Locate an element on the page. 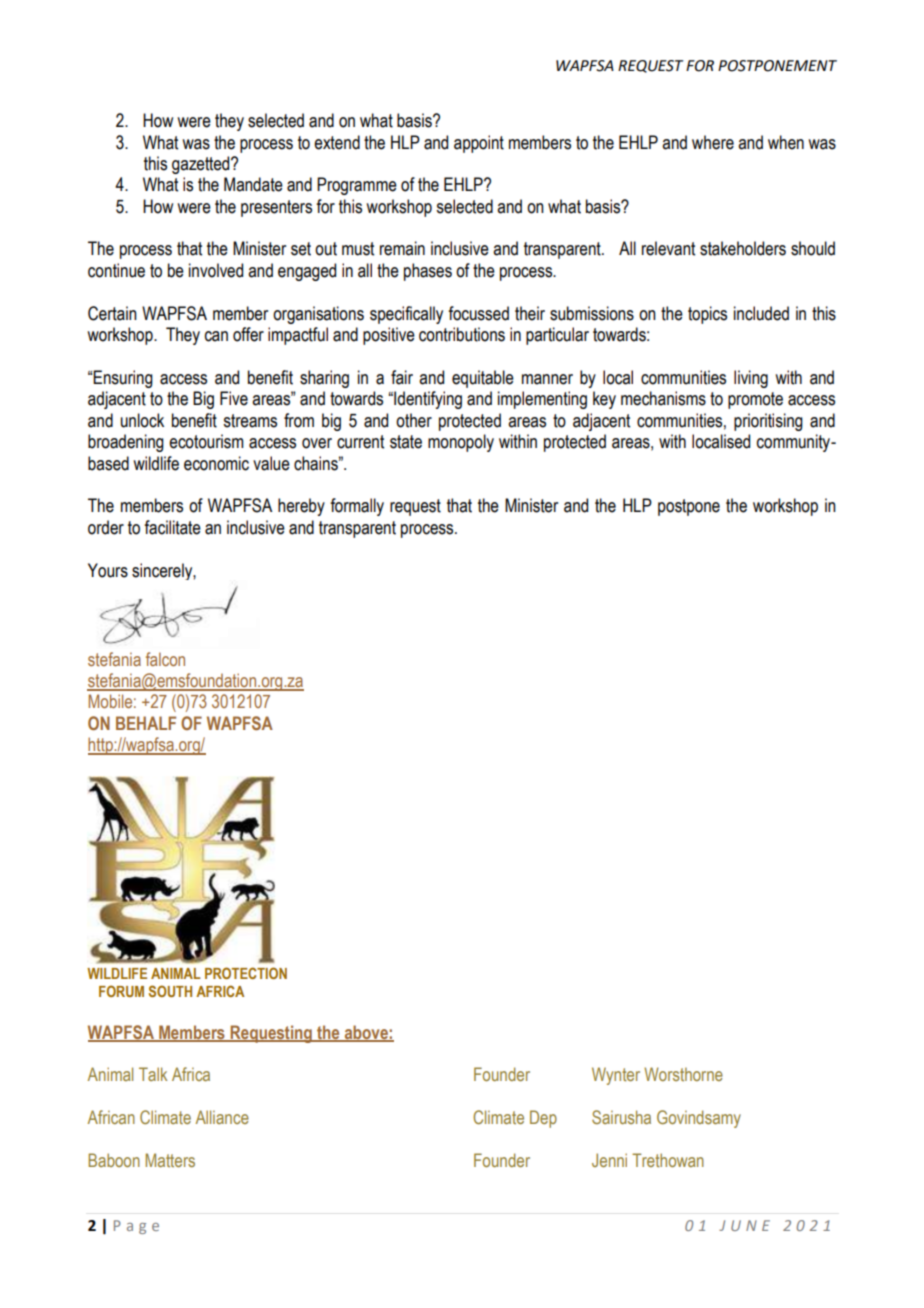  formally is located at coordinates (357, 507).
